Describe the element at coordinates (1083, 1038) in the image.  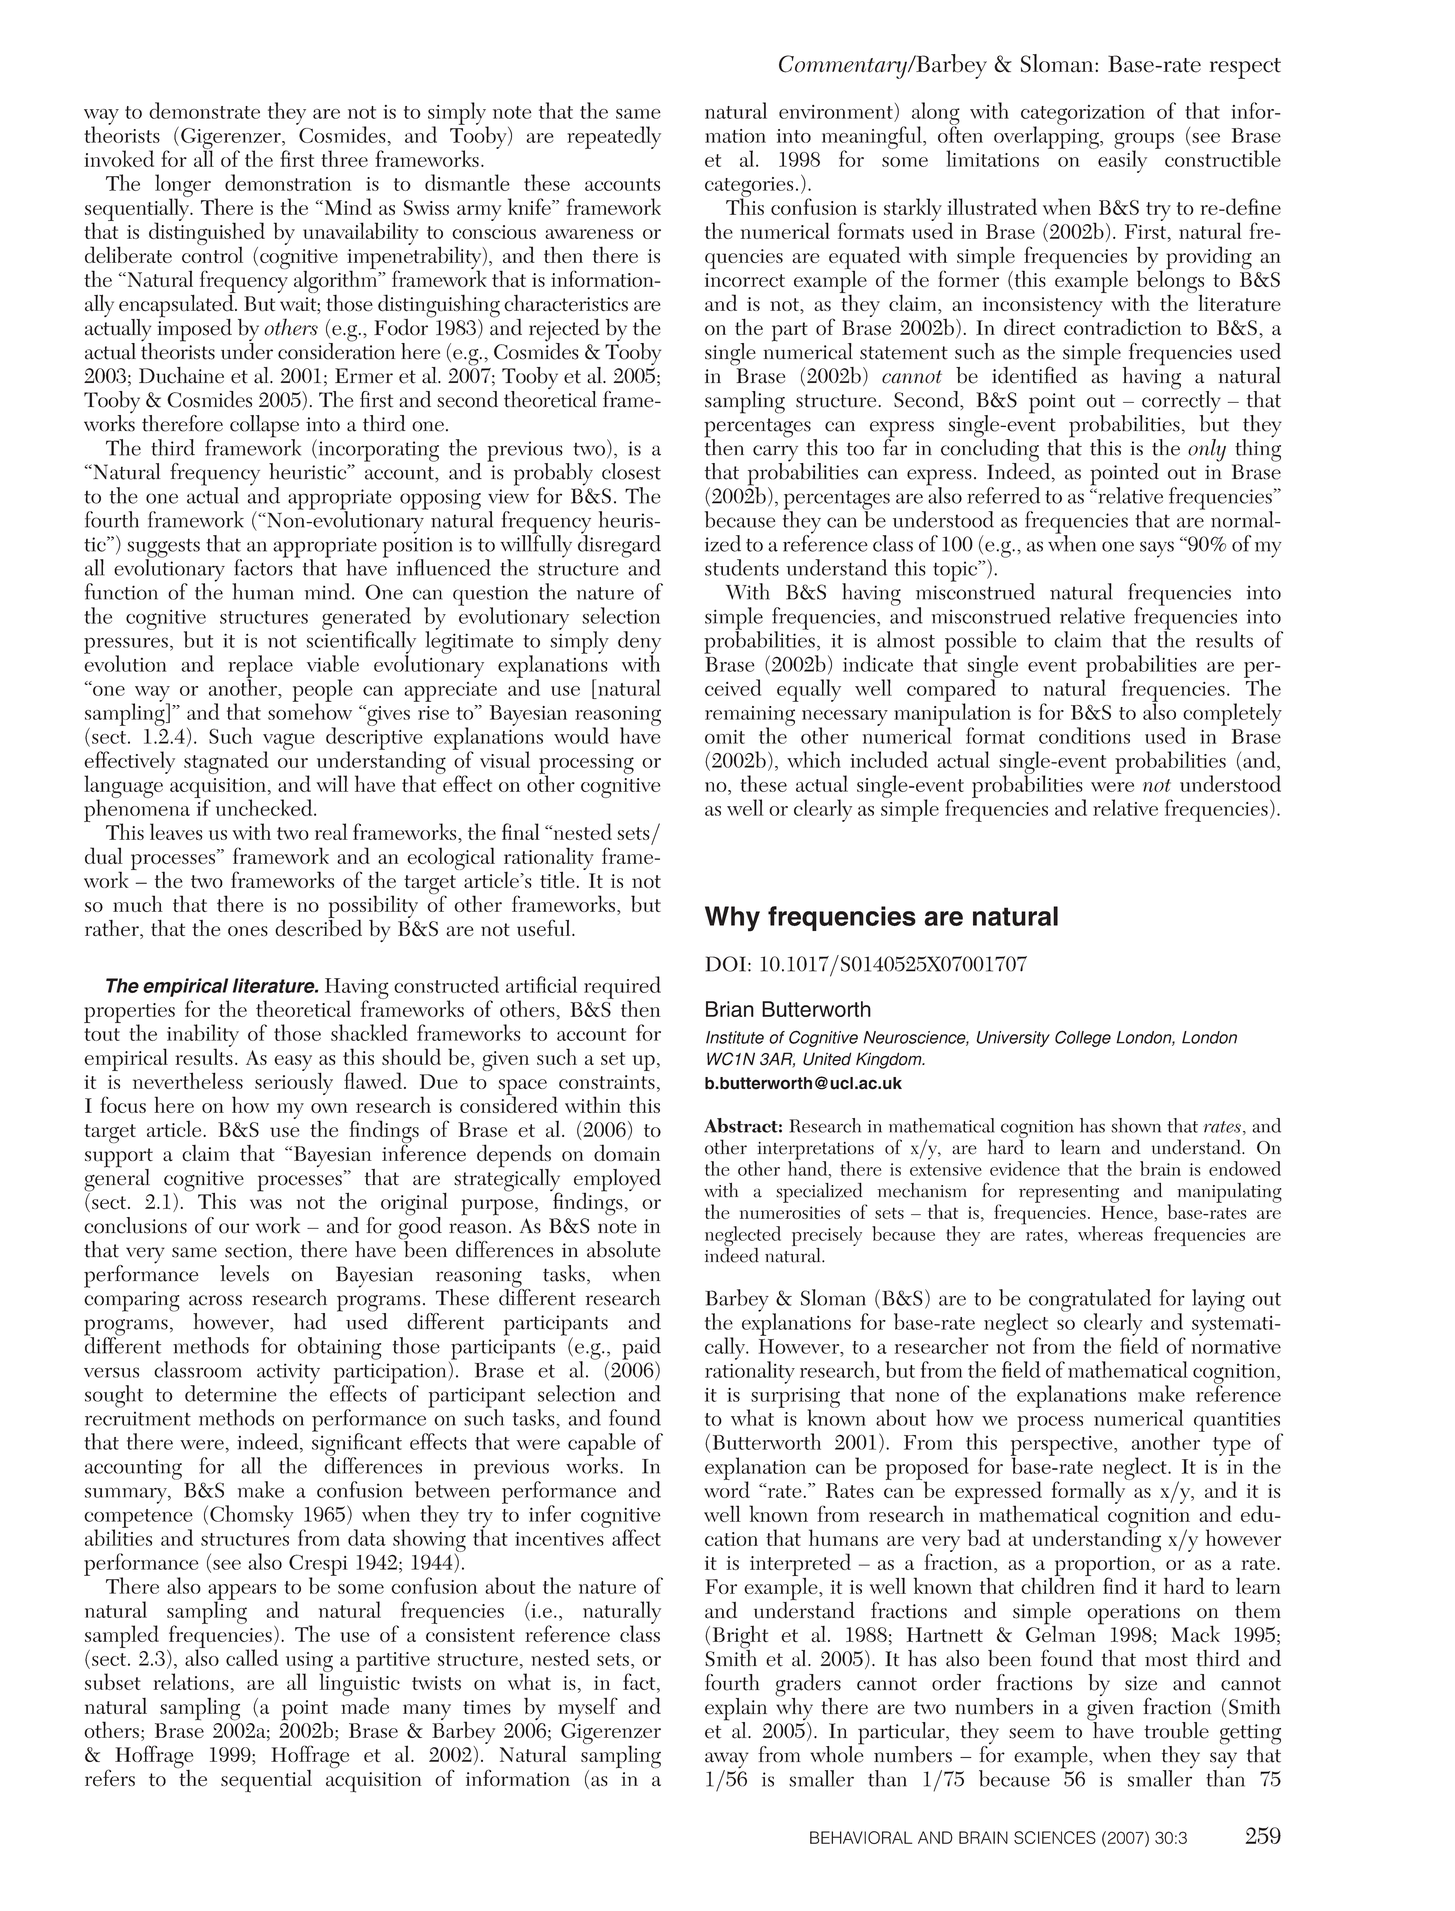
I see `College` at that location.
